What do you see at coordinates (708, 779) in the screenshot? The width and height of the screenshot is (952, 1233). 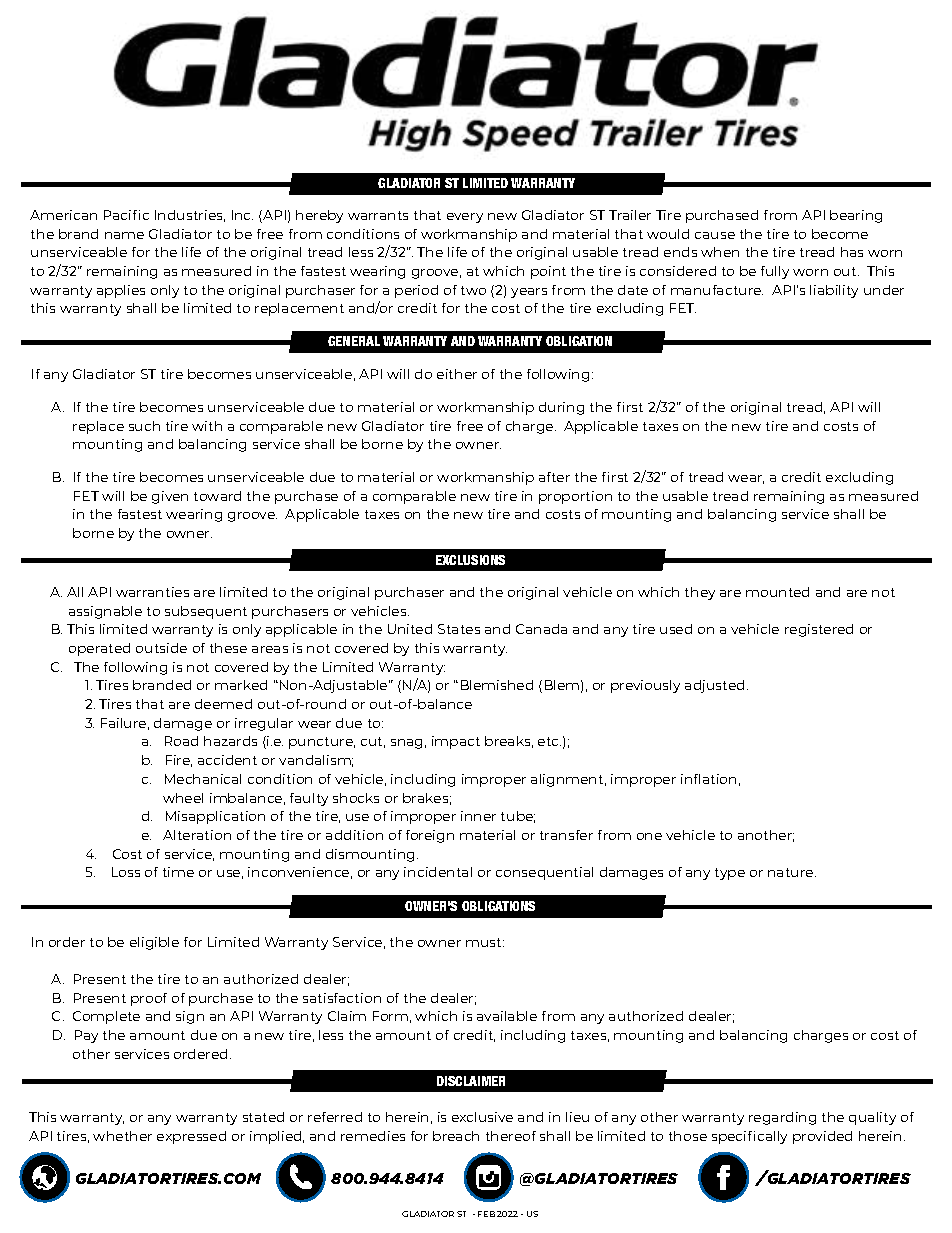 I see `inflation` at bounding box center [708, 779].
